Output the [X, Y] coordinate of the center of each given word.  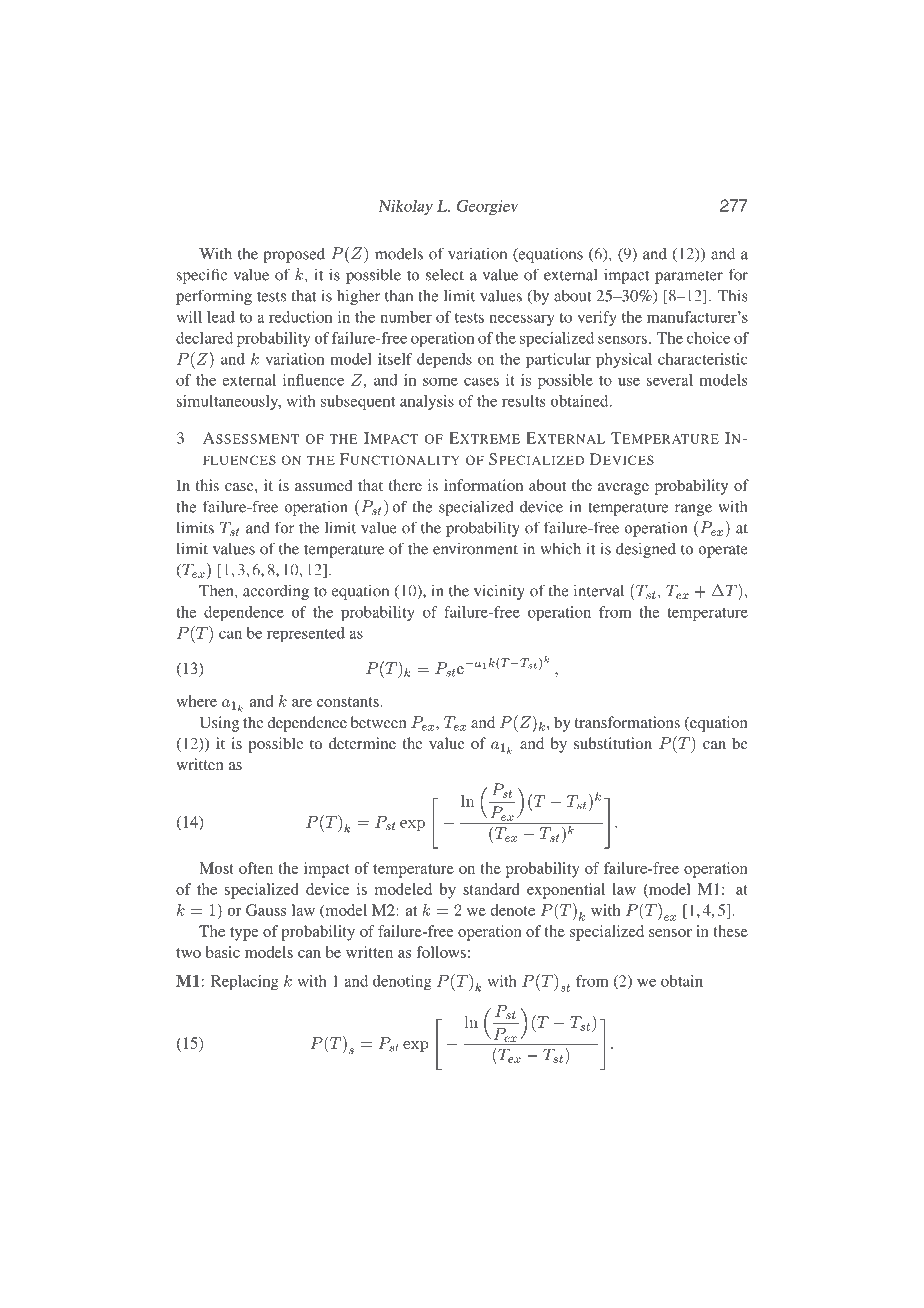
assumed [324, 485]
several [670, 380]
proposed [294, 255]
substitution [613, 743]
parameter [689, 277]
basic [223, 952]
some [440, 381]
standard [491, 889]
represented [306, 634]
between [379, 722]
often [256, 868]
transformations [627, 722]
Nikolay [405, 207]
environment [475, 549]
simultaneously [229, 402]
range [693, 510]
